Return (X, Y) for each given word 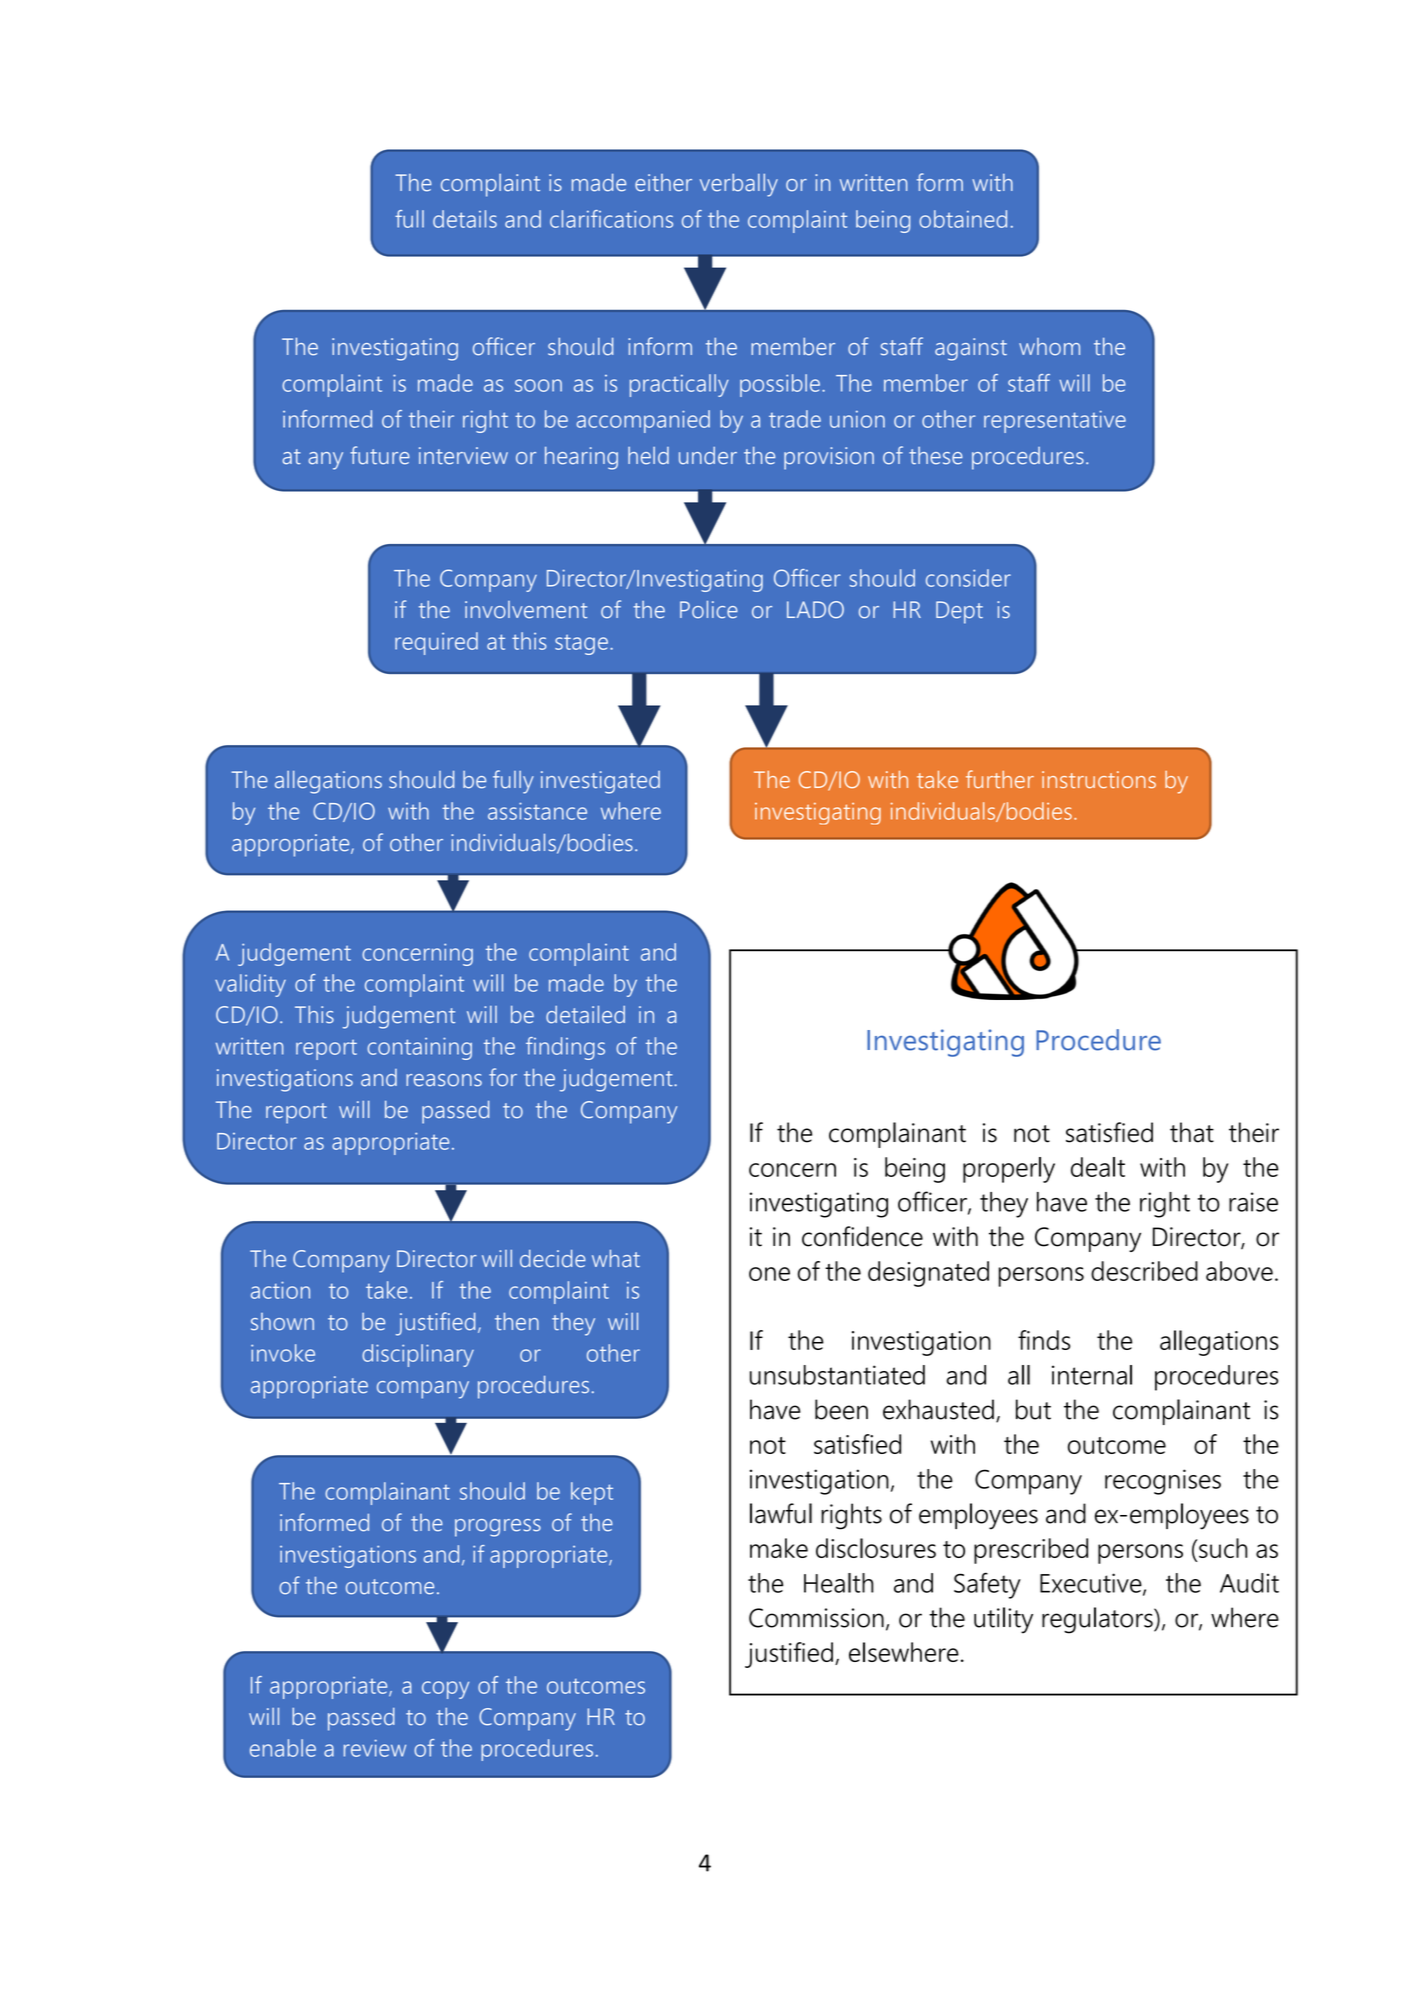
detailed (585, 1015)
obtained (963, 219)
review (375, 1748)
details (465, 219)
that (1192, 1132)
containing (419, 1048)
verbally (739, 185)
